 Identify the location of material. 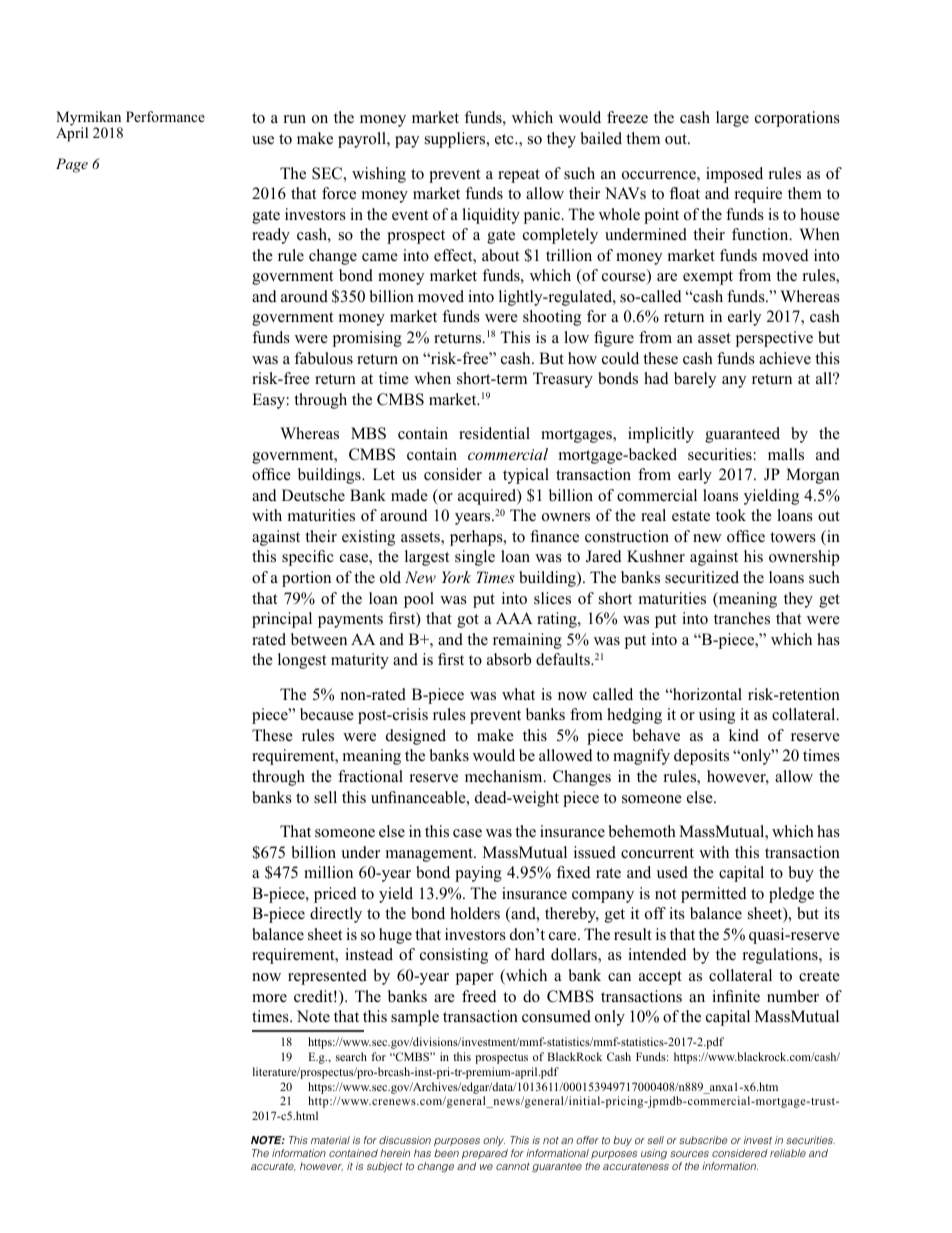
(330, 1140).
